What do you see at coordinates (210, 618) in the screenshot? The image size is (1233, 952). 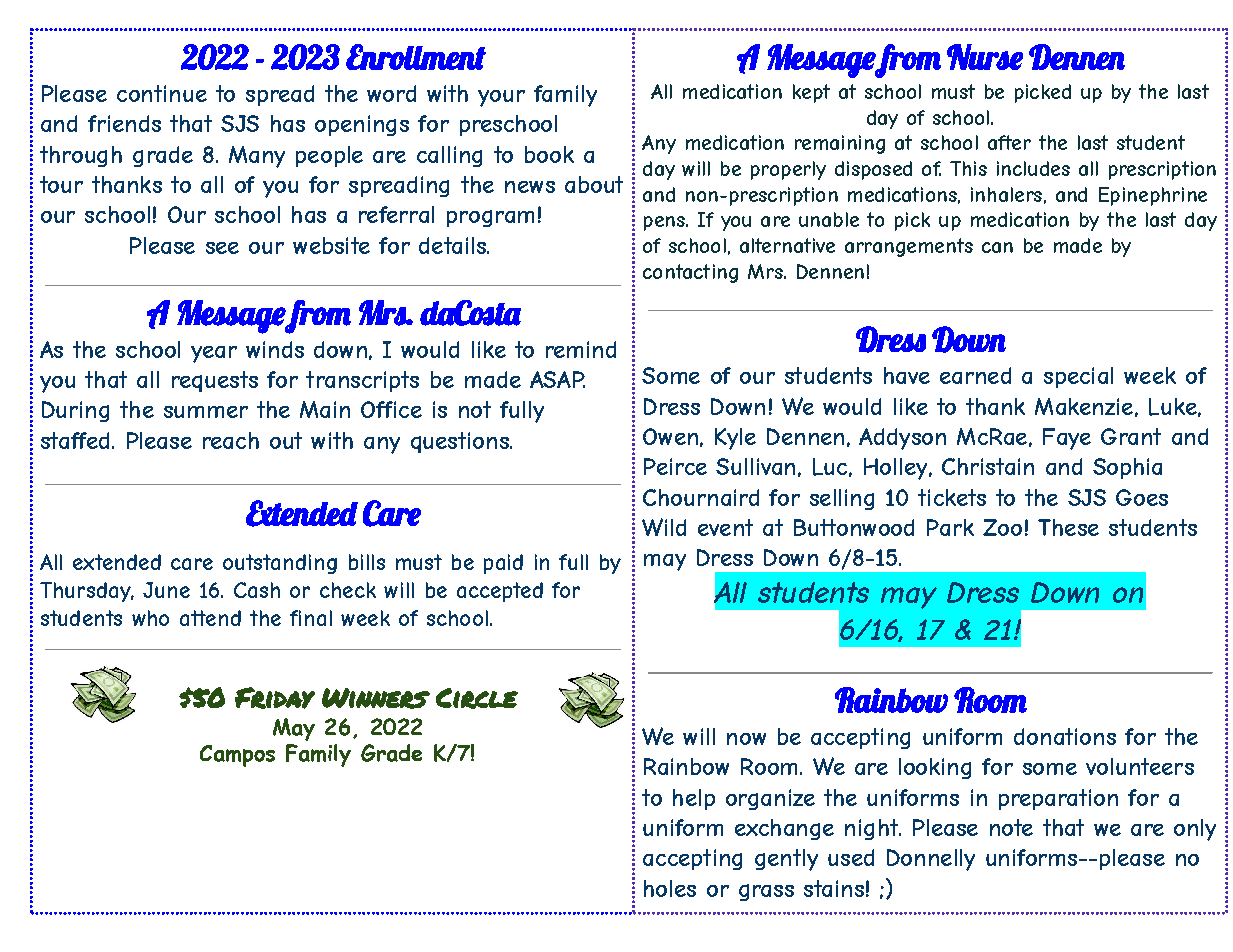 I see `attend` at bounding box center [210, 618].
